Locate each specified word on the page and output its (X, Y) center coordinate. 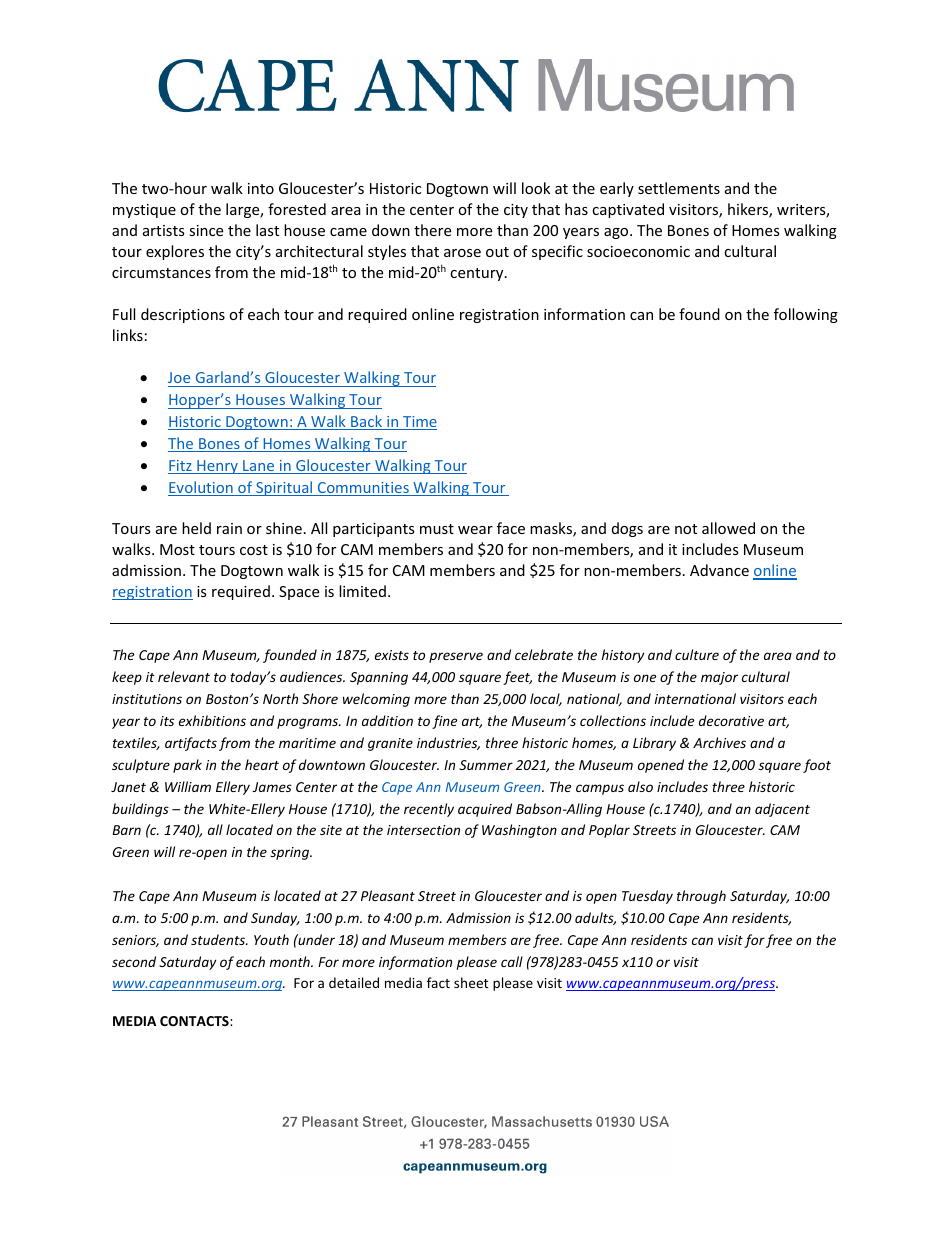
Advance (719, 570)
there (432, 230)
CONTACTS (195, 1021)
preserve (456, 657)
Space (299, 593)
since (206, 230)
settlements (679, 188)
